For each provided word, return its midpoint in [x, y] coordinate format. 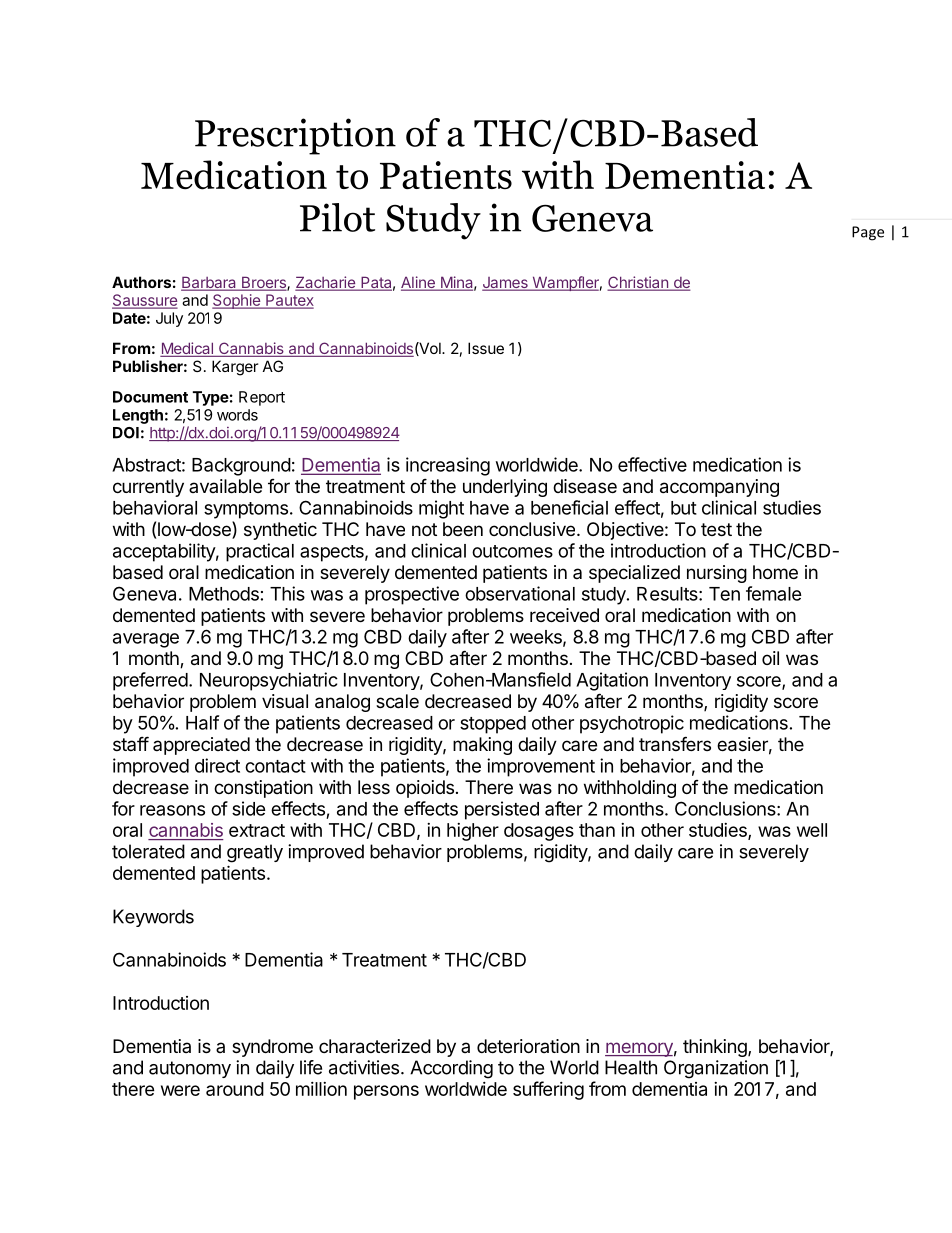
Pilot [337, 217]
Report [262, 398]
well [812, 830]
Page [868, 233]
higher [473, 832]
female [774, 593]
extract [257, 830]
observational [520, 593]
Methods [224, 594]
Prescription [295, 136]
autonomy [190, 1069]
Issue [486, 348]
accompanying [719, 488]
